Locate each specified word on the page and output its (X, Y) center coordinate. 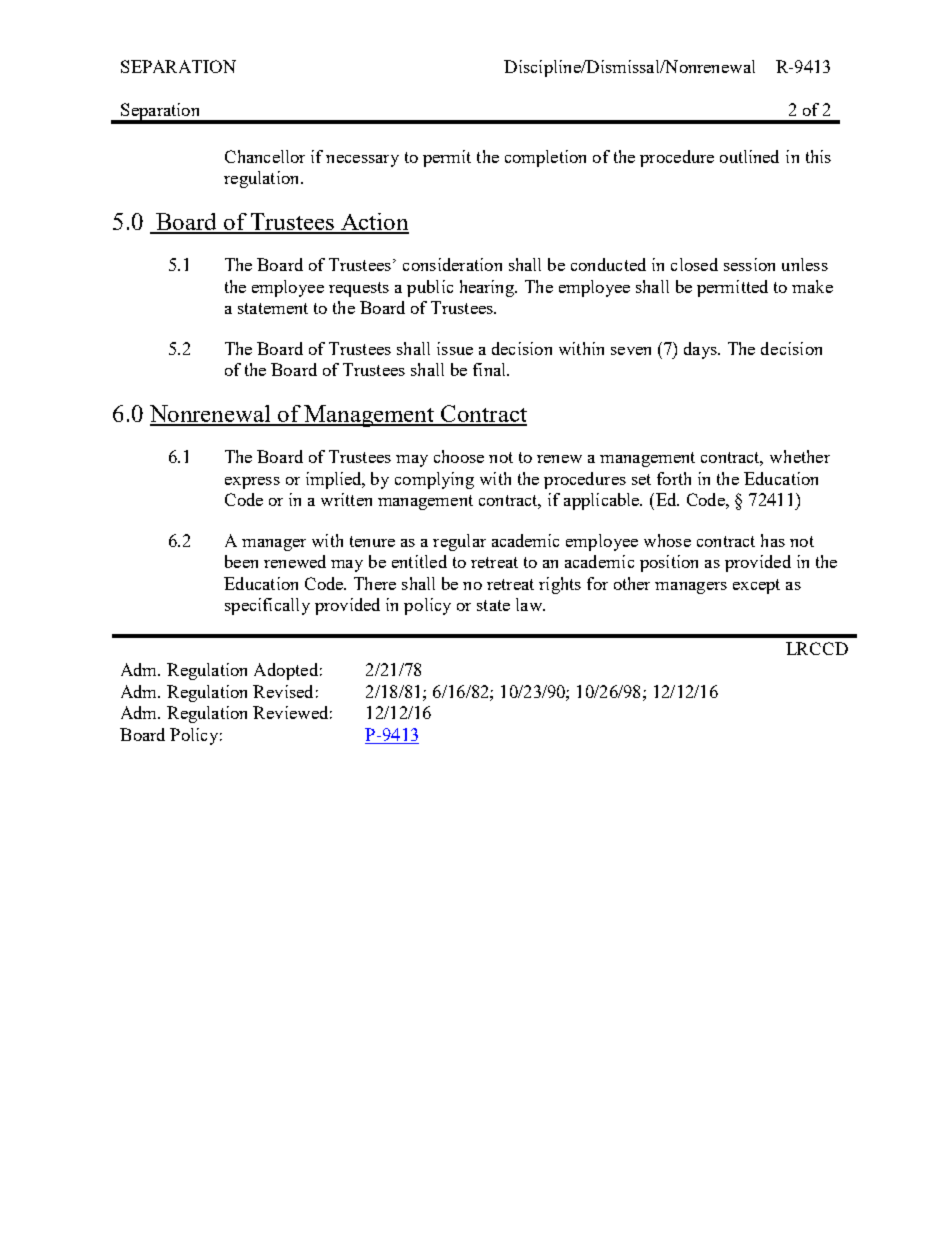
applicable (603, 501)
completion (545, 158)
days (702, 350)
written (346, 499)
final (490, 369)
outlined (749, 156)
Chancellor (265, 156)
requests (359, 289)
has (773, 540)
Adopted (286, 671)
